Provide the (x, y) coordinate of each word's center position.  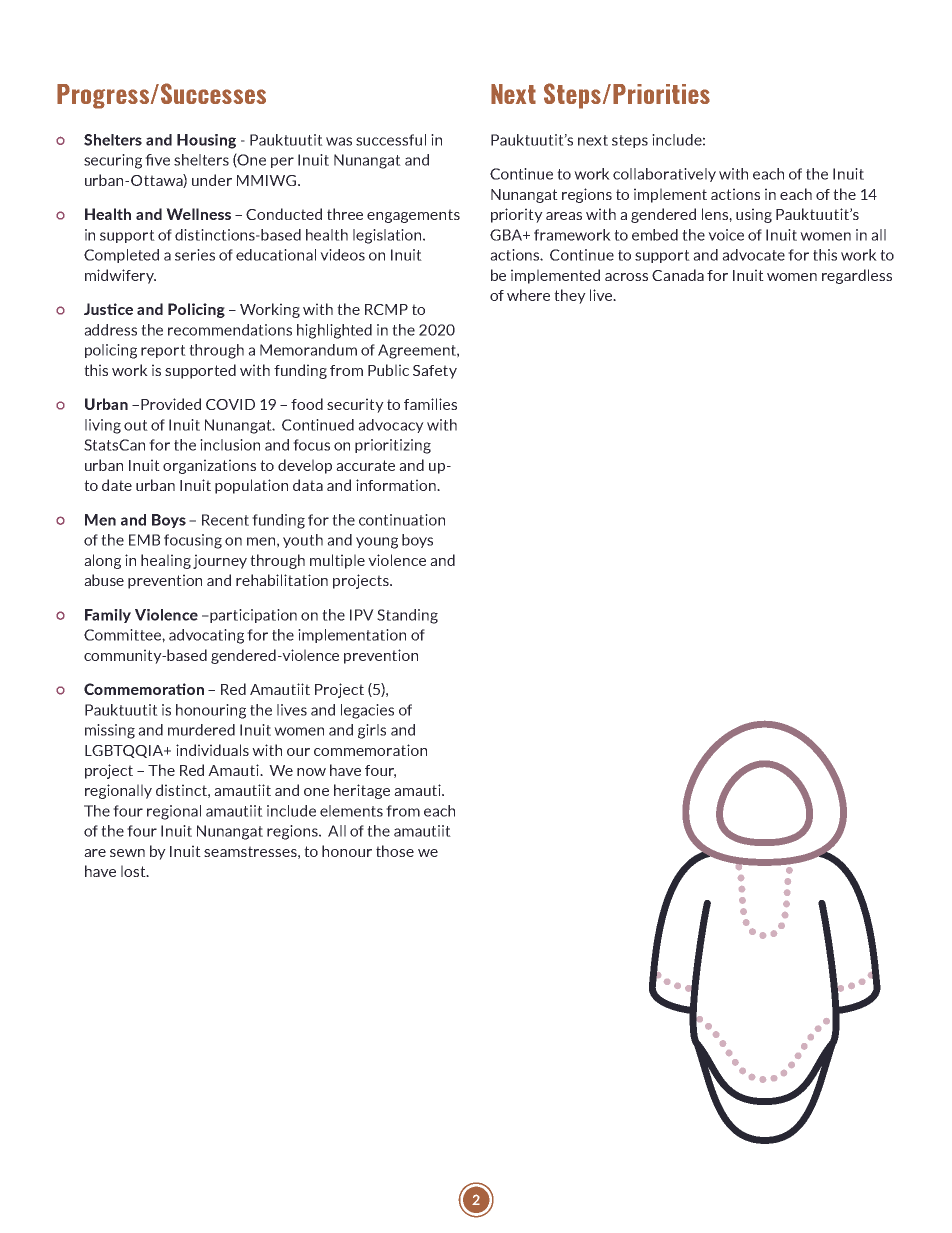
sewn (127, 853)
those (395, 851)
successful (391, 140)
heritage (362, 791)
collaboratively (664, 175)
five (157, 160)
